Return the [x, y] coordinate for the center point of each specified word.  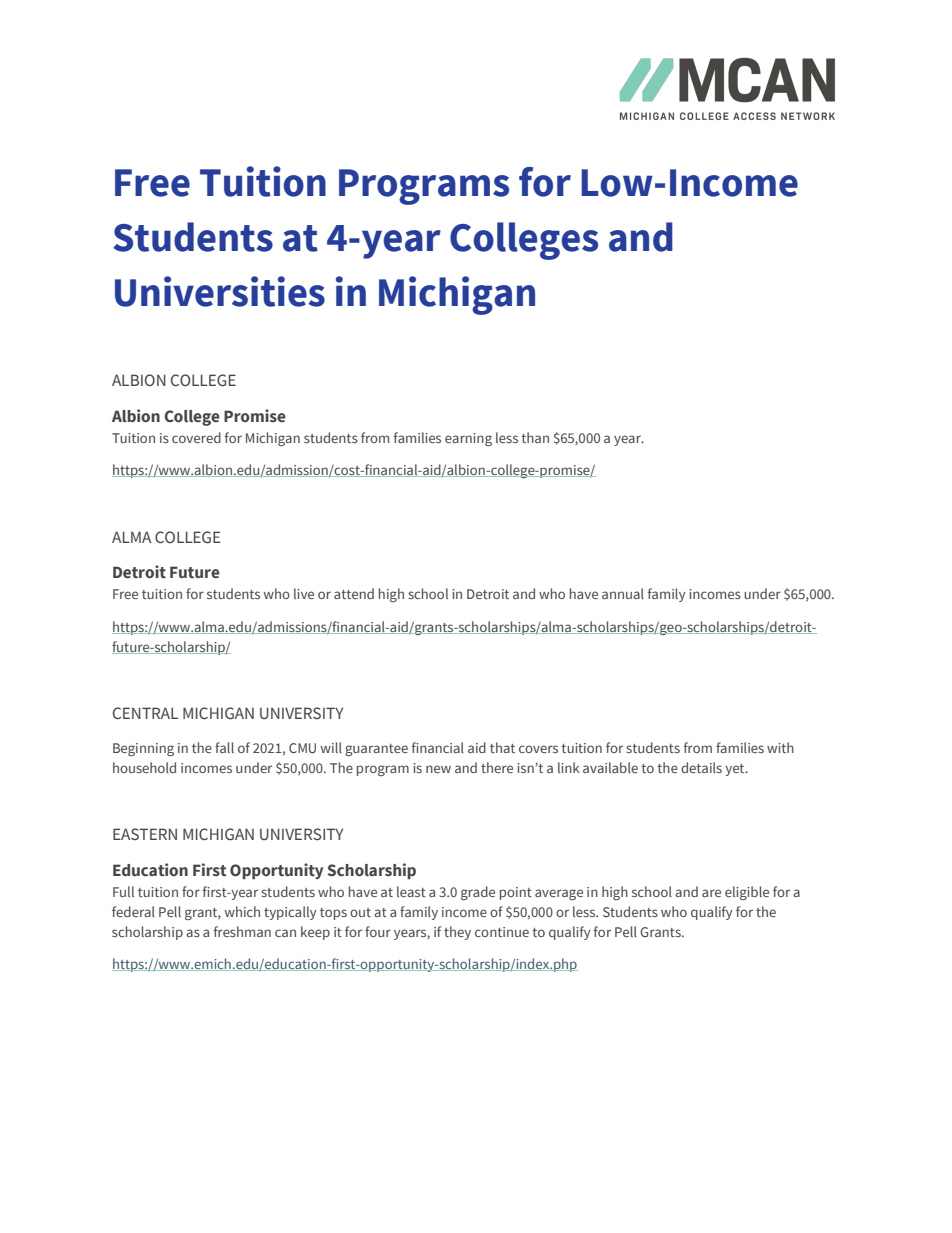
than [535, 437]
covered [196, 437]
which [242, 911]
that [502, 747]
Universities [220, 291]
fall [224, 747]
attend [354, 593]
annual [623, 593]
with [780, 747]
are [711, 893]
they [457, 933]
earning [468, 439]
